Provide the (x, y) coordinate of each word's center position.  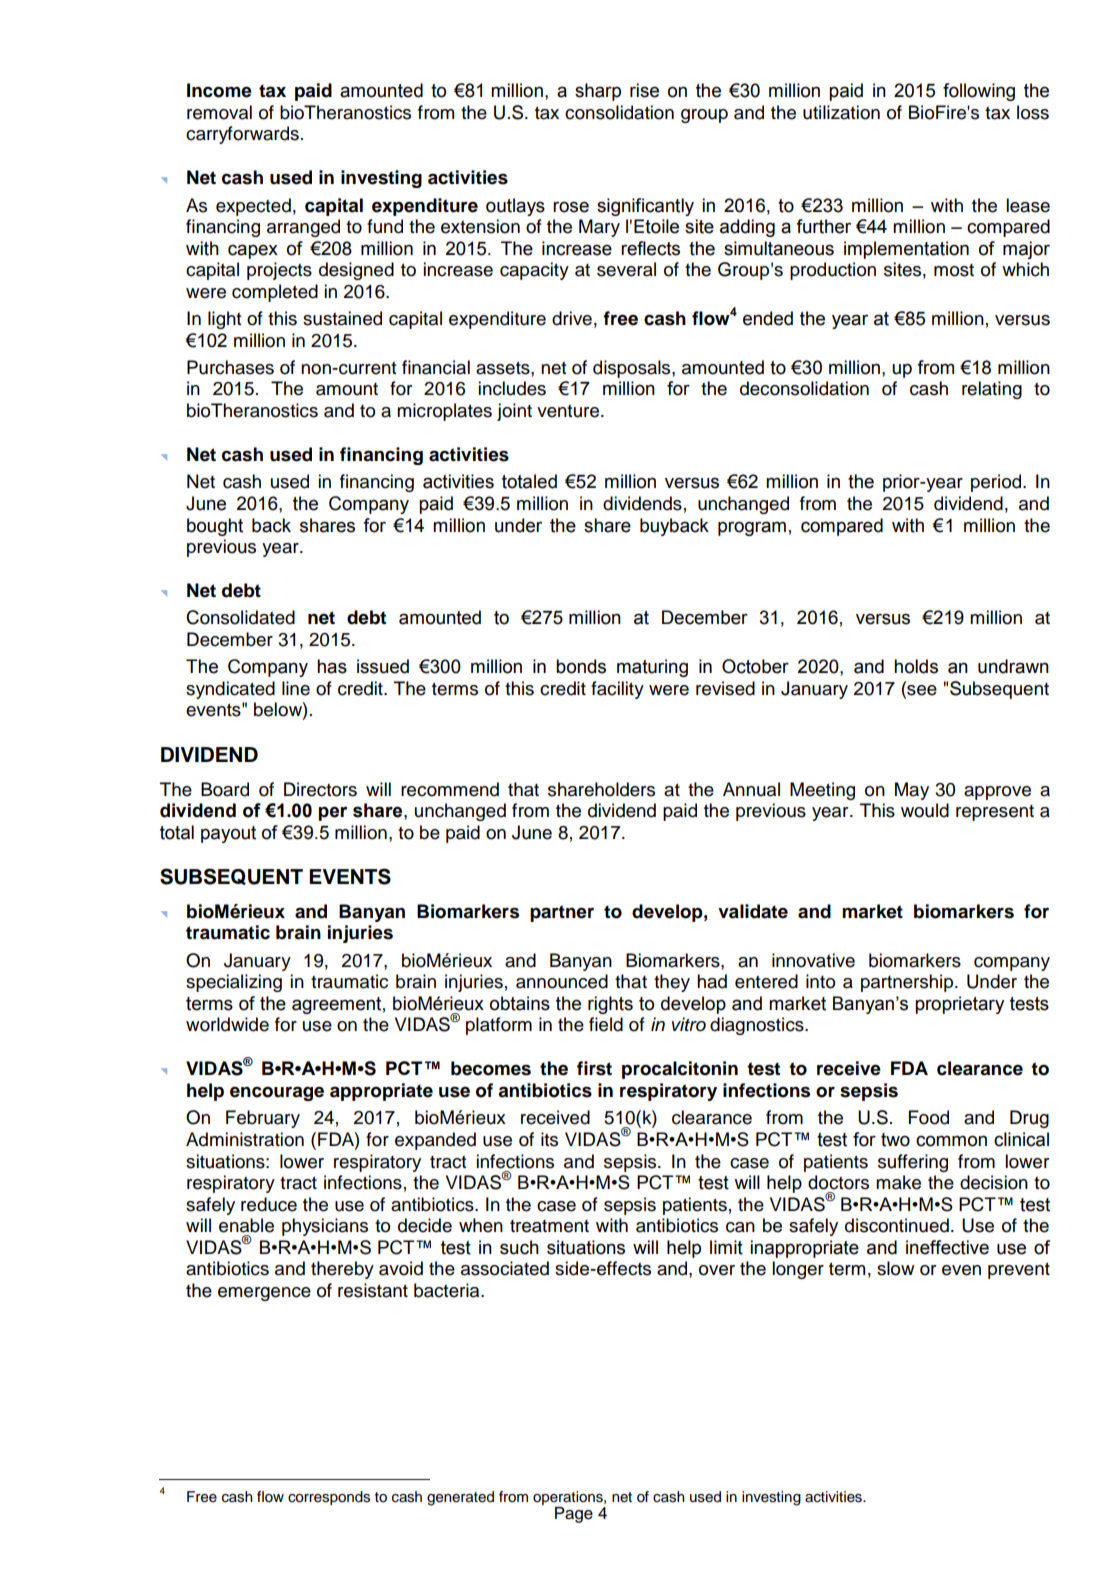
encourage (277, 1093)
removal (219, 112)
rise (644, 90)
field (606, 1024)
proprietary (959, 1005)
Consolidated (240, 617)
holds (916, 666)
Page (574, 1515)
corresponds (329, 1498)
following (979, 92)
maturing (652, 668)
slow (895, 1268)
